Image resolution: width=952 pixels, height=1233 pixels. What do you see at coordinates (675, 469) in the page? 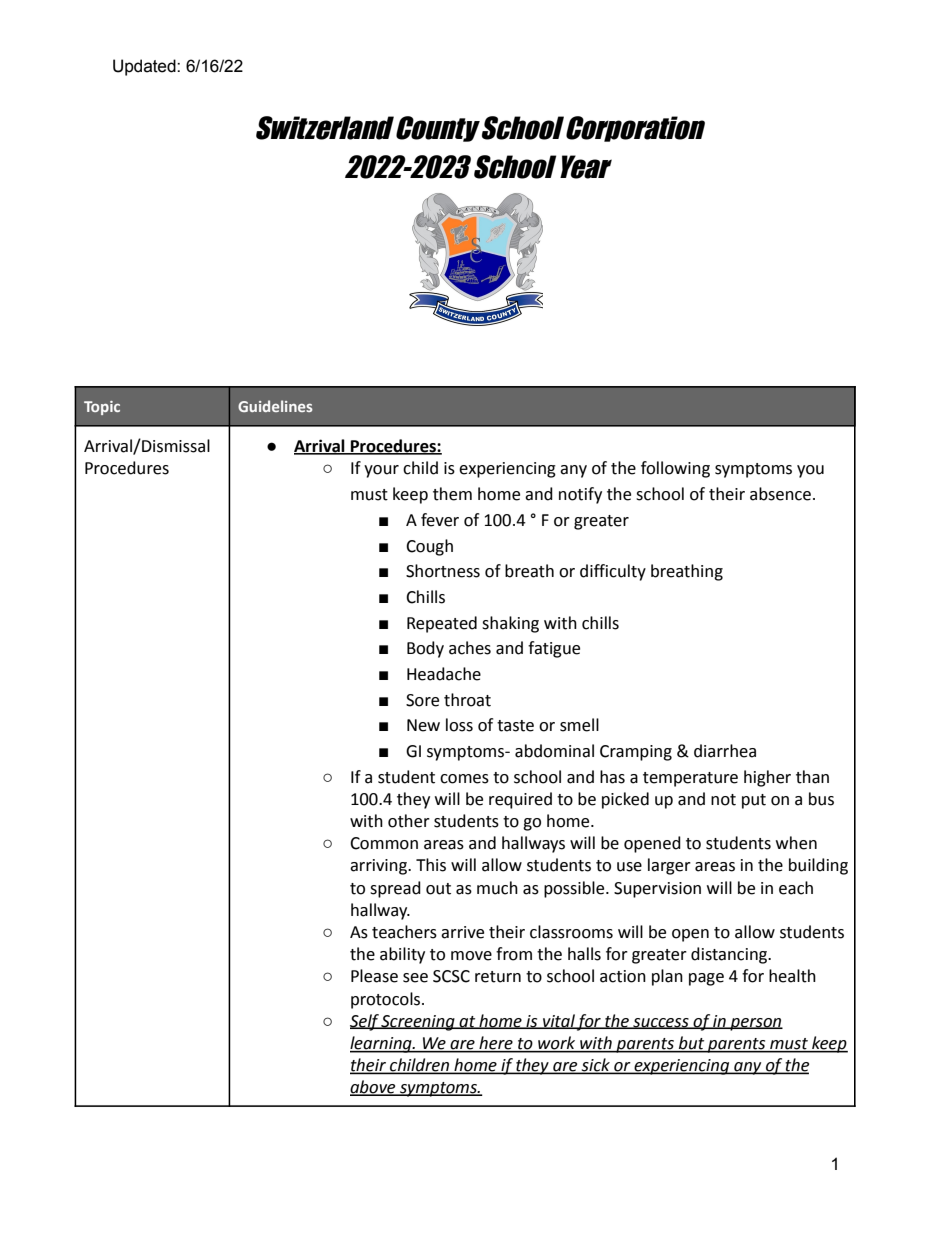
I see `following` at bounding box center [675, 469].
